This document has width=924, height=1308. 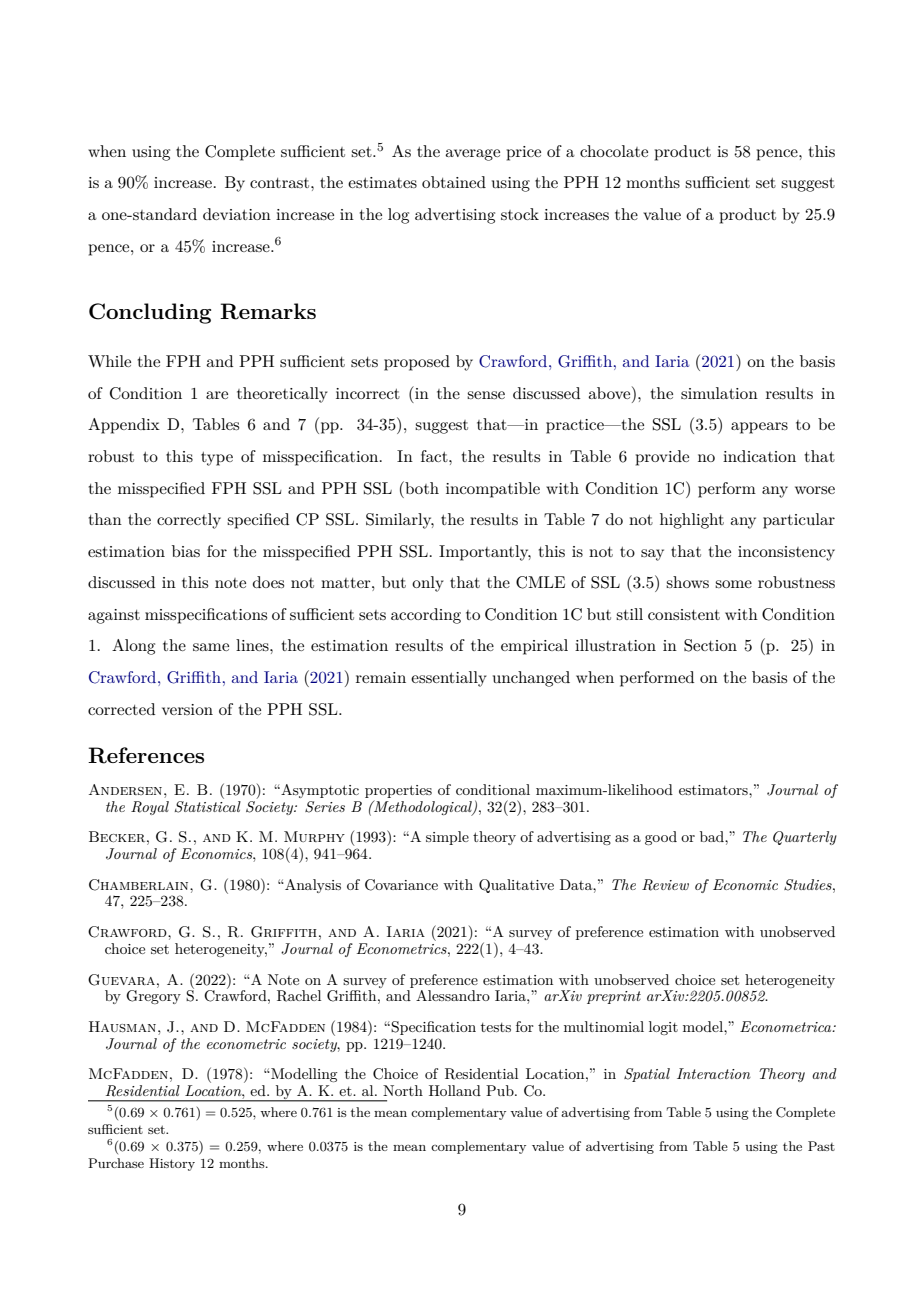 I want to click on deviation, so click(x=237, y=214).
